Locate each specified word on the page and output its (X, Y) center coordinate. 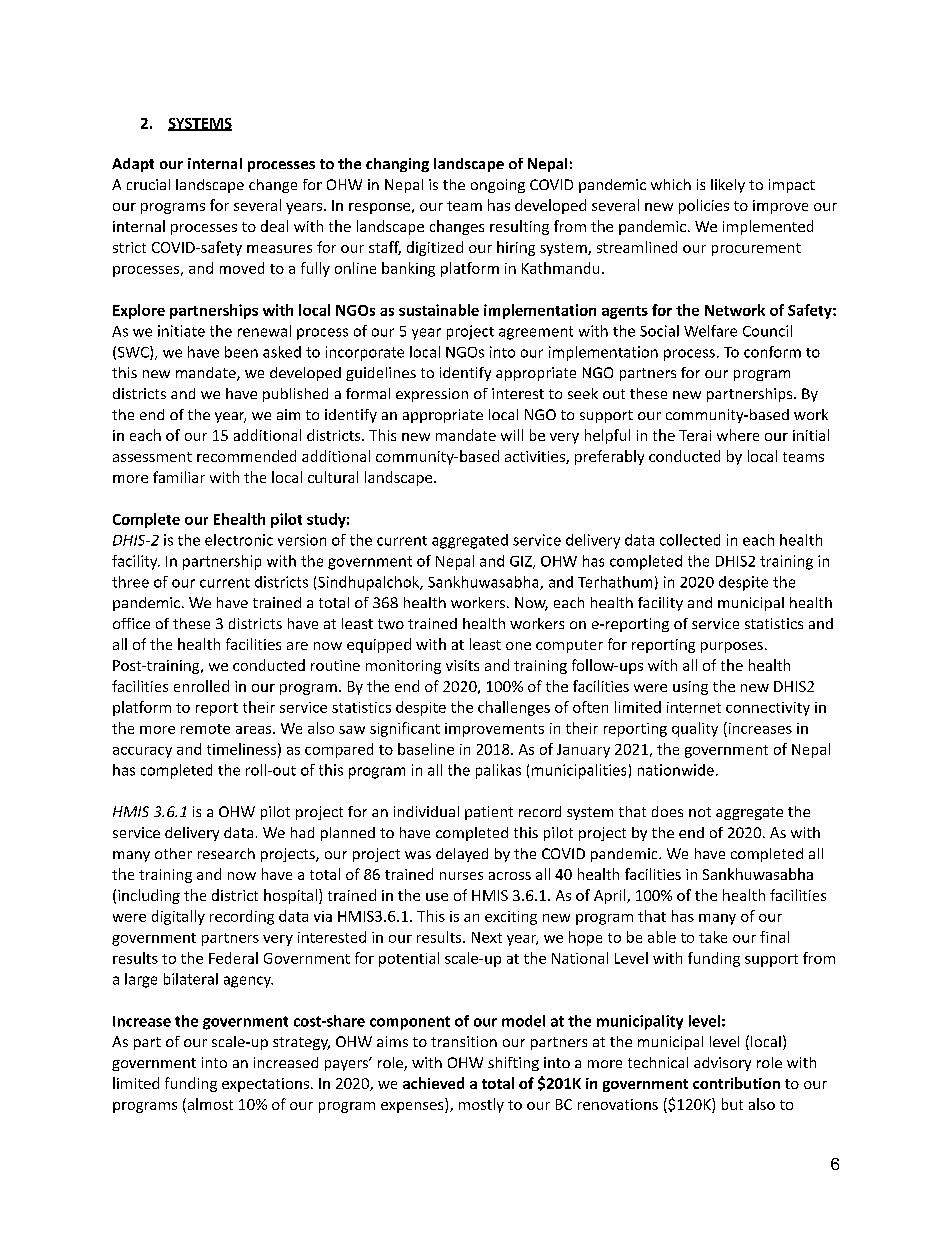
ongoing (498, 186)
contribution (736, 1083)
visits (462, 665)
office (131, 623)
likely (728, 186)
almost (209, 1105)
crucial (148, 184)
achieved (433, 1083)
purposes (732, 647)
